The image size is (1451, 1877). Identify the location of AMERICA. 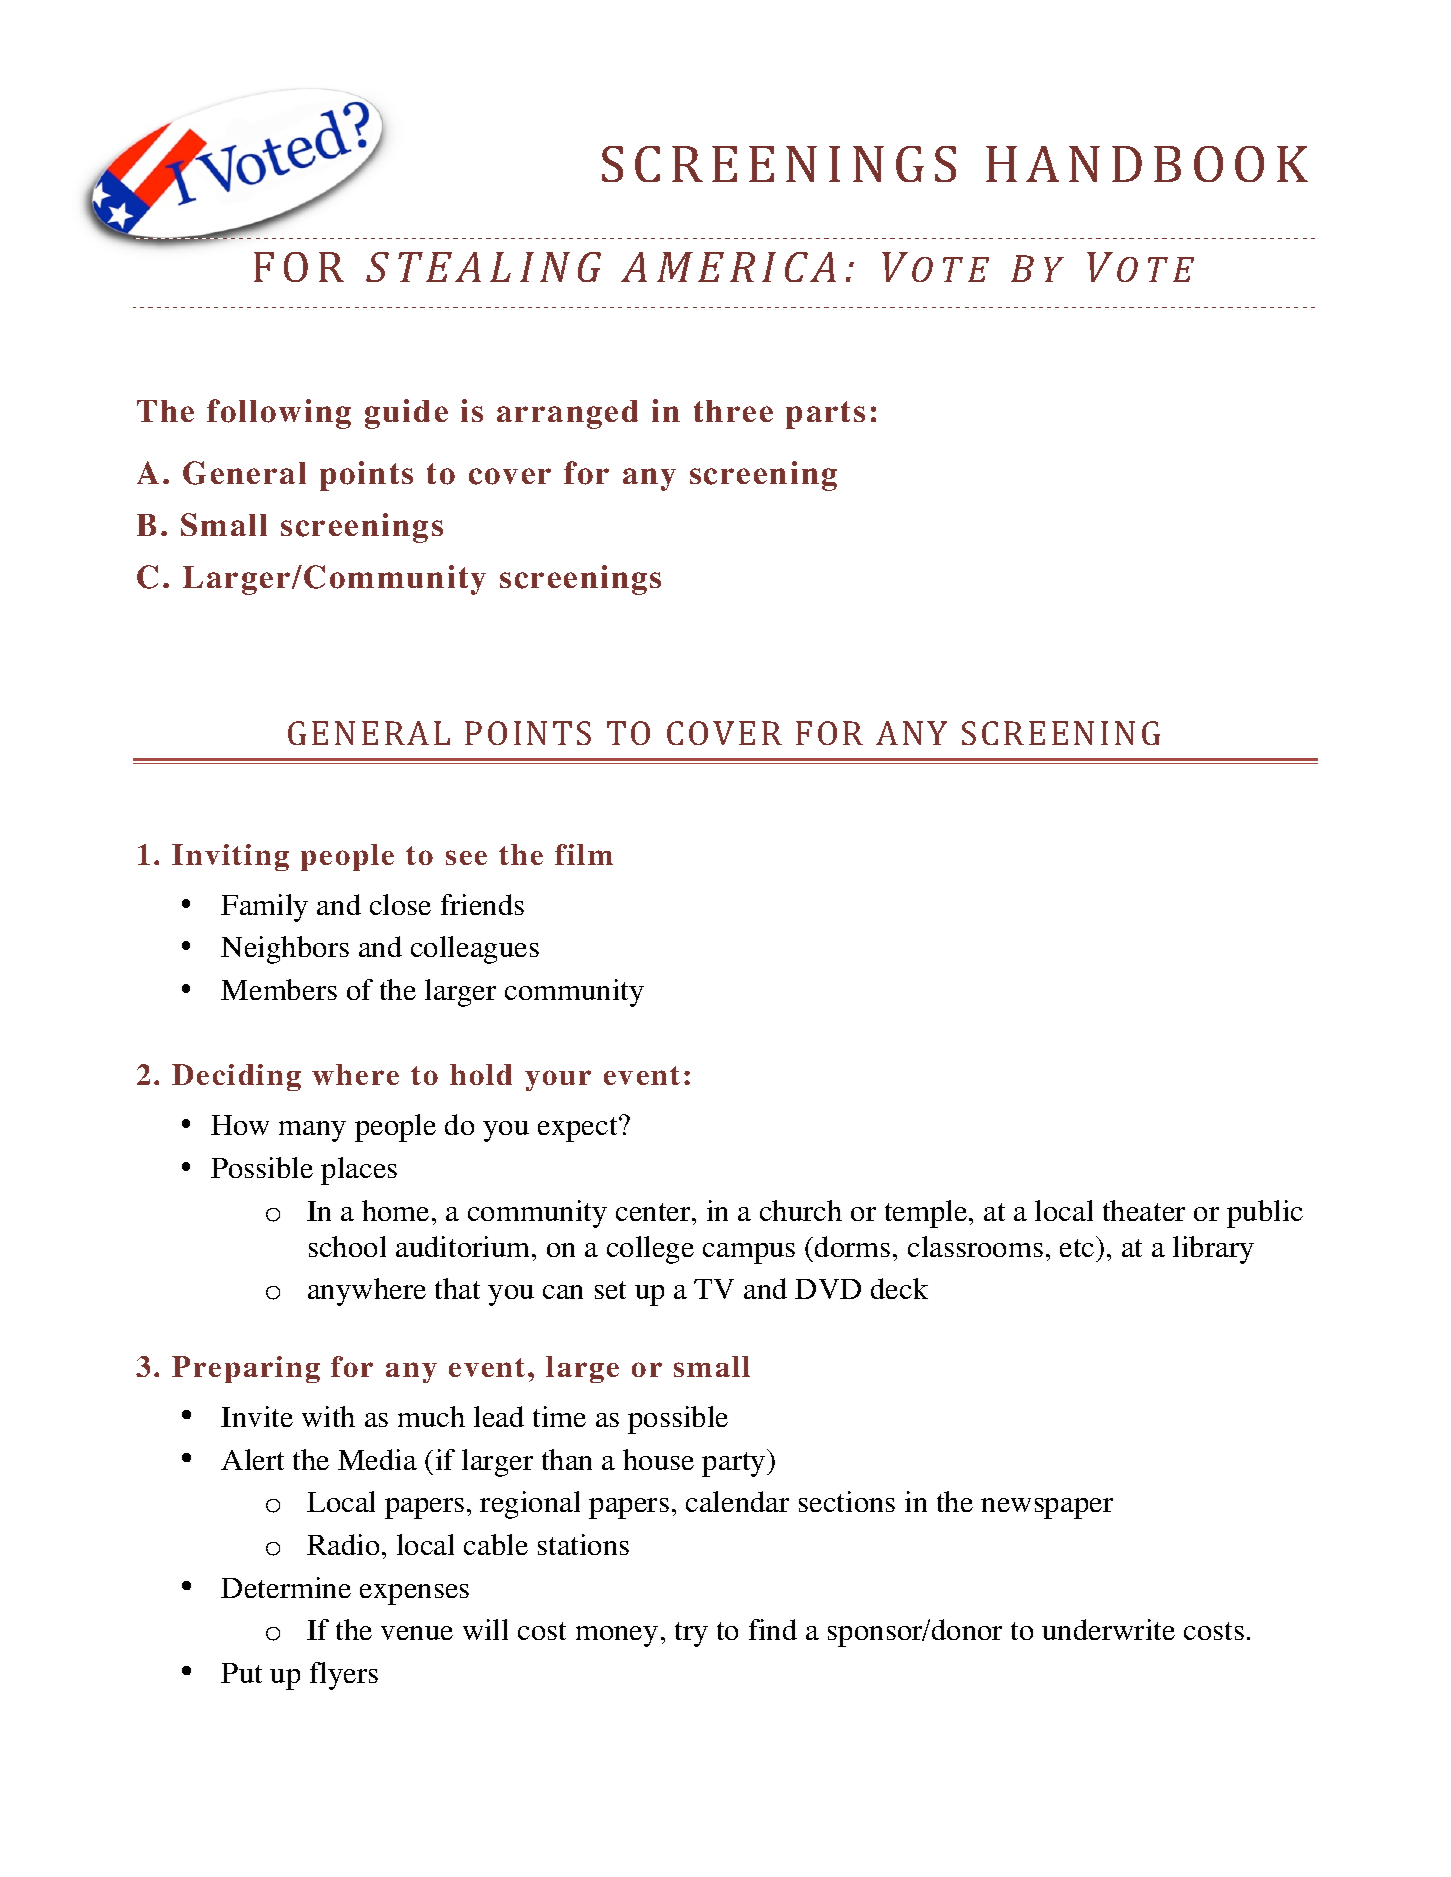
(728, 267).
